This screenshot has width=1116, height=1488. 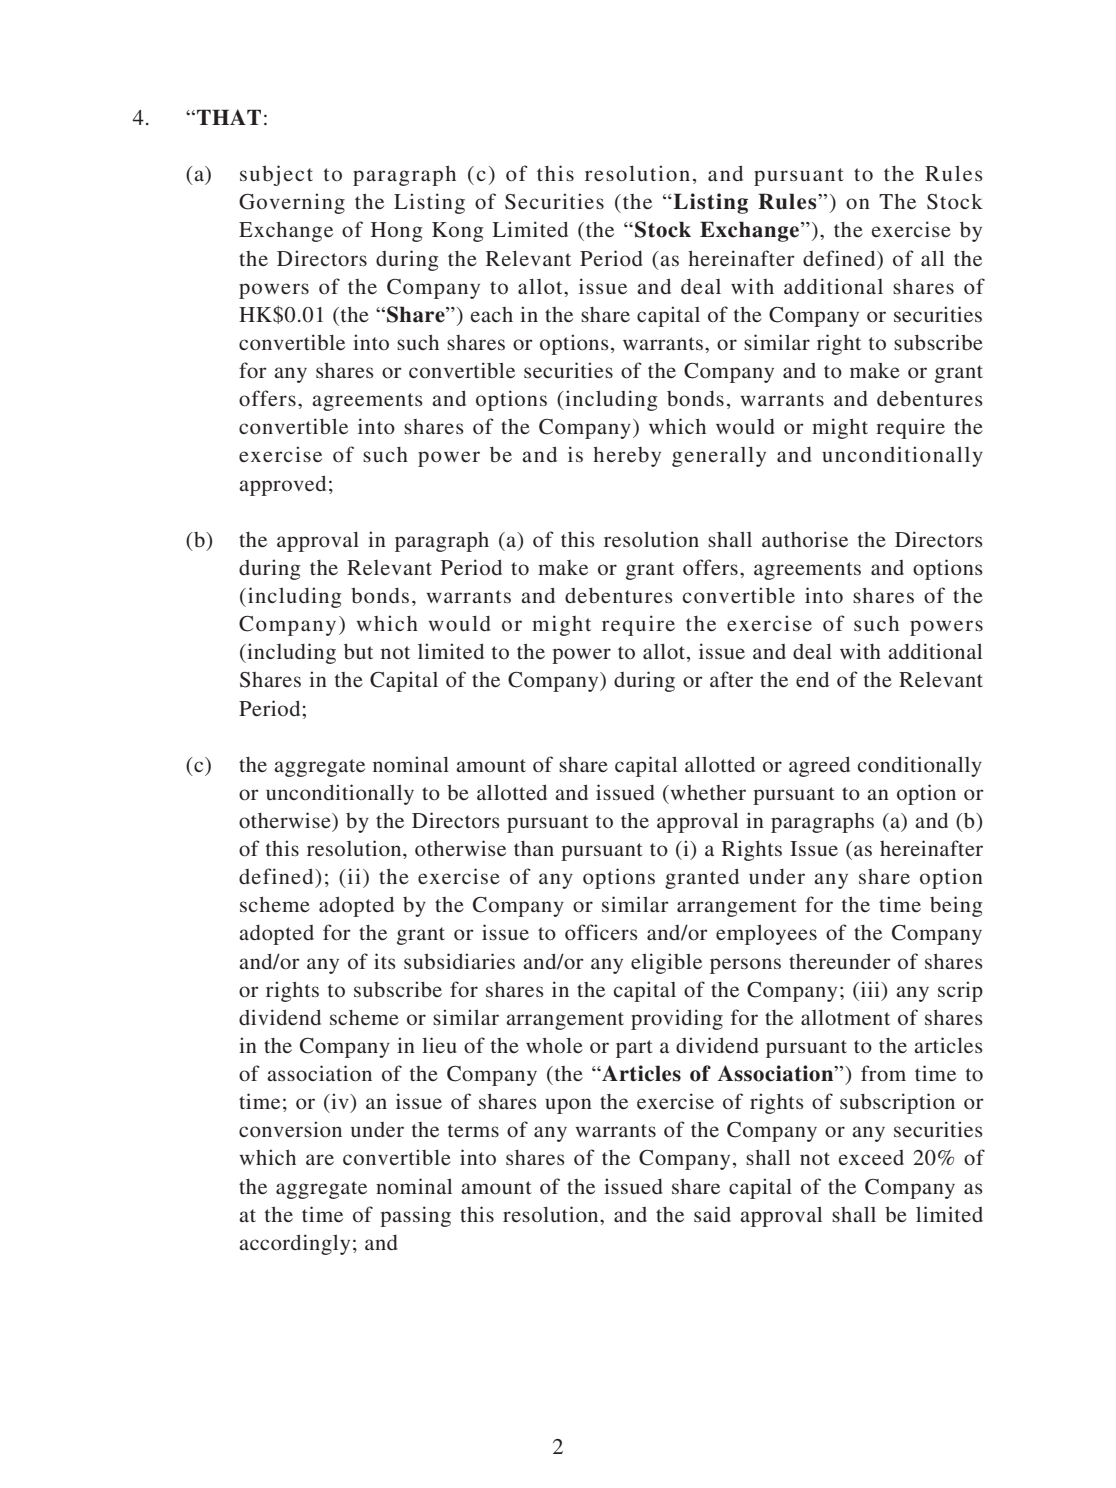 What do you see at coordinates (294, 1244) in the screenshot?
I see `accordingly` at bounding box center [294, 1244].
